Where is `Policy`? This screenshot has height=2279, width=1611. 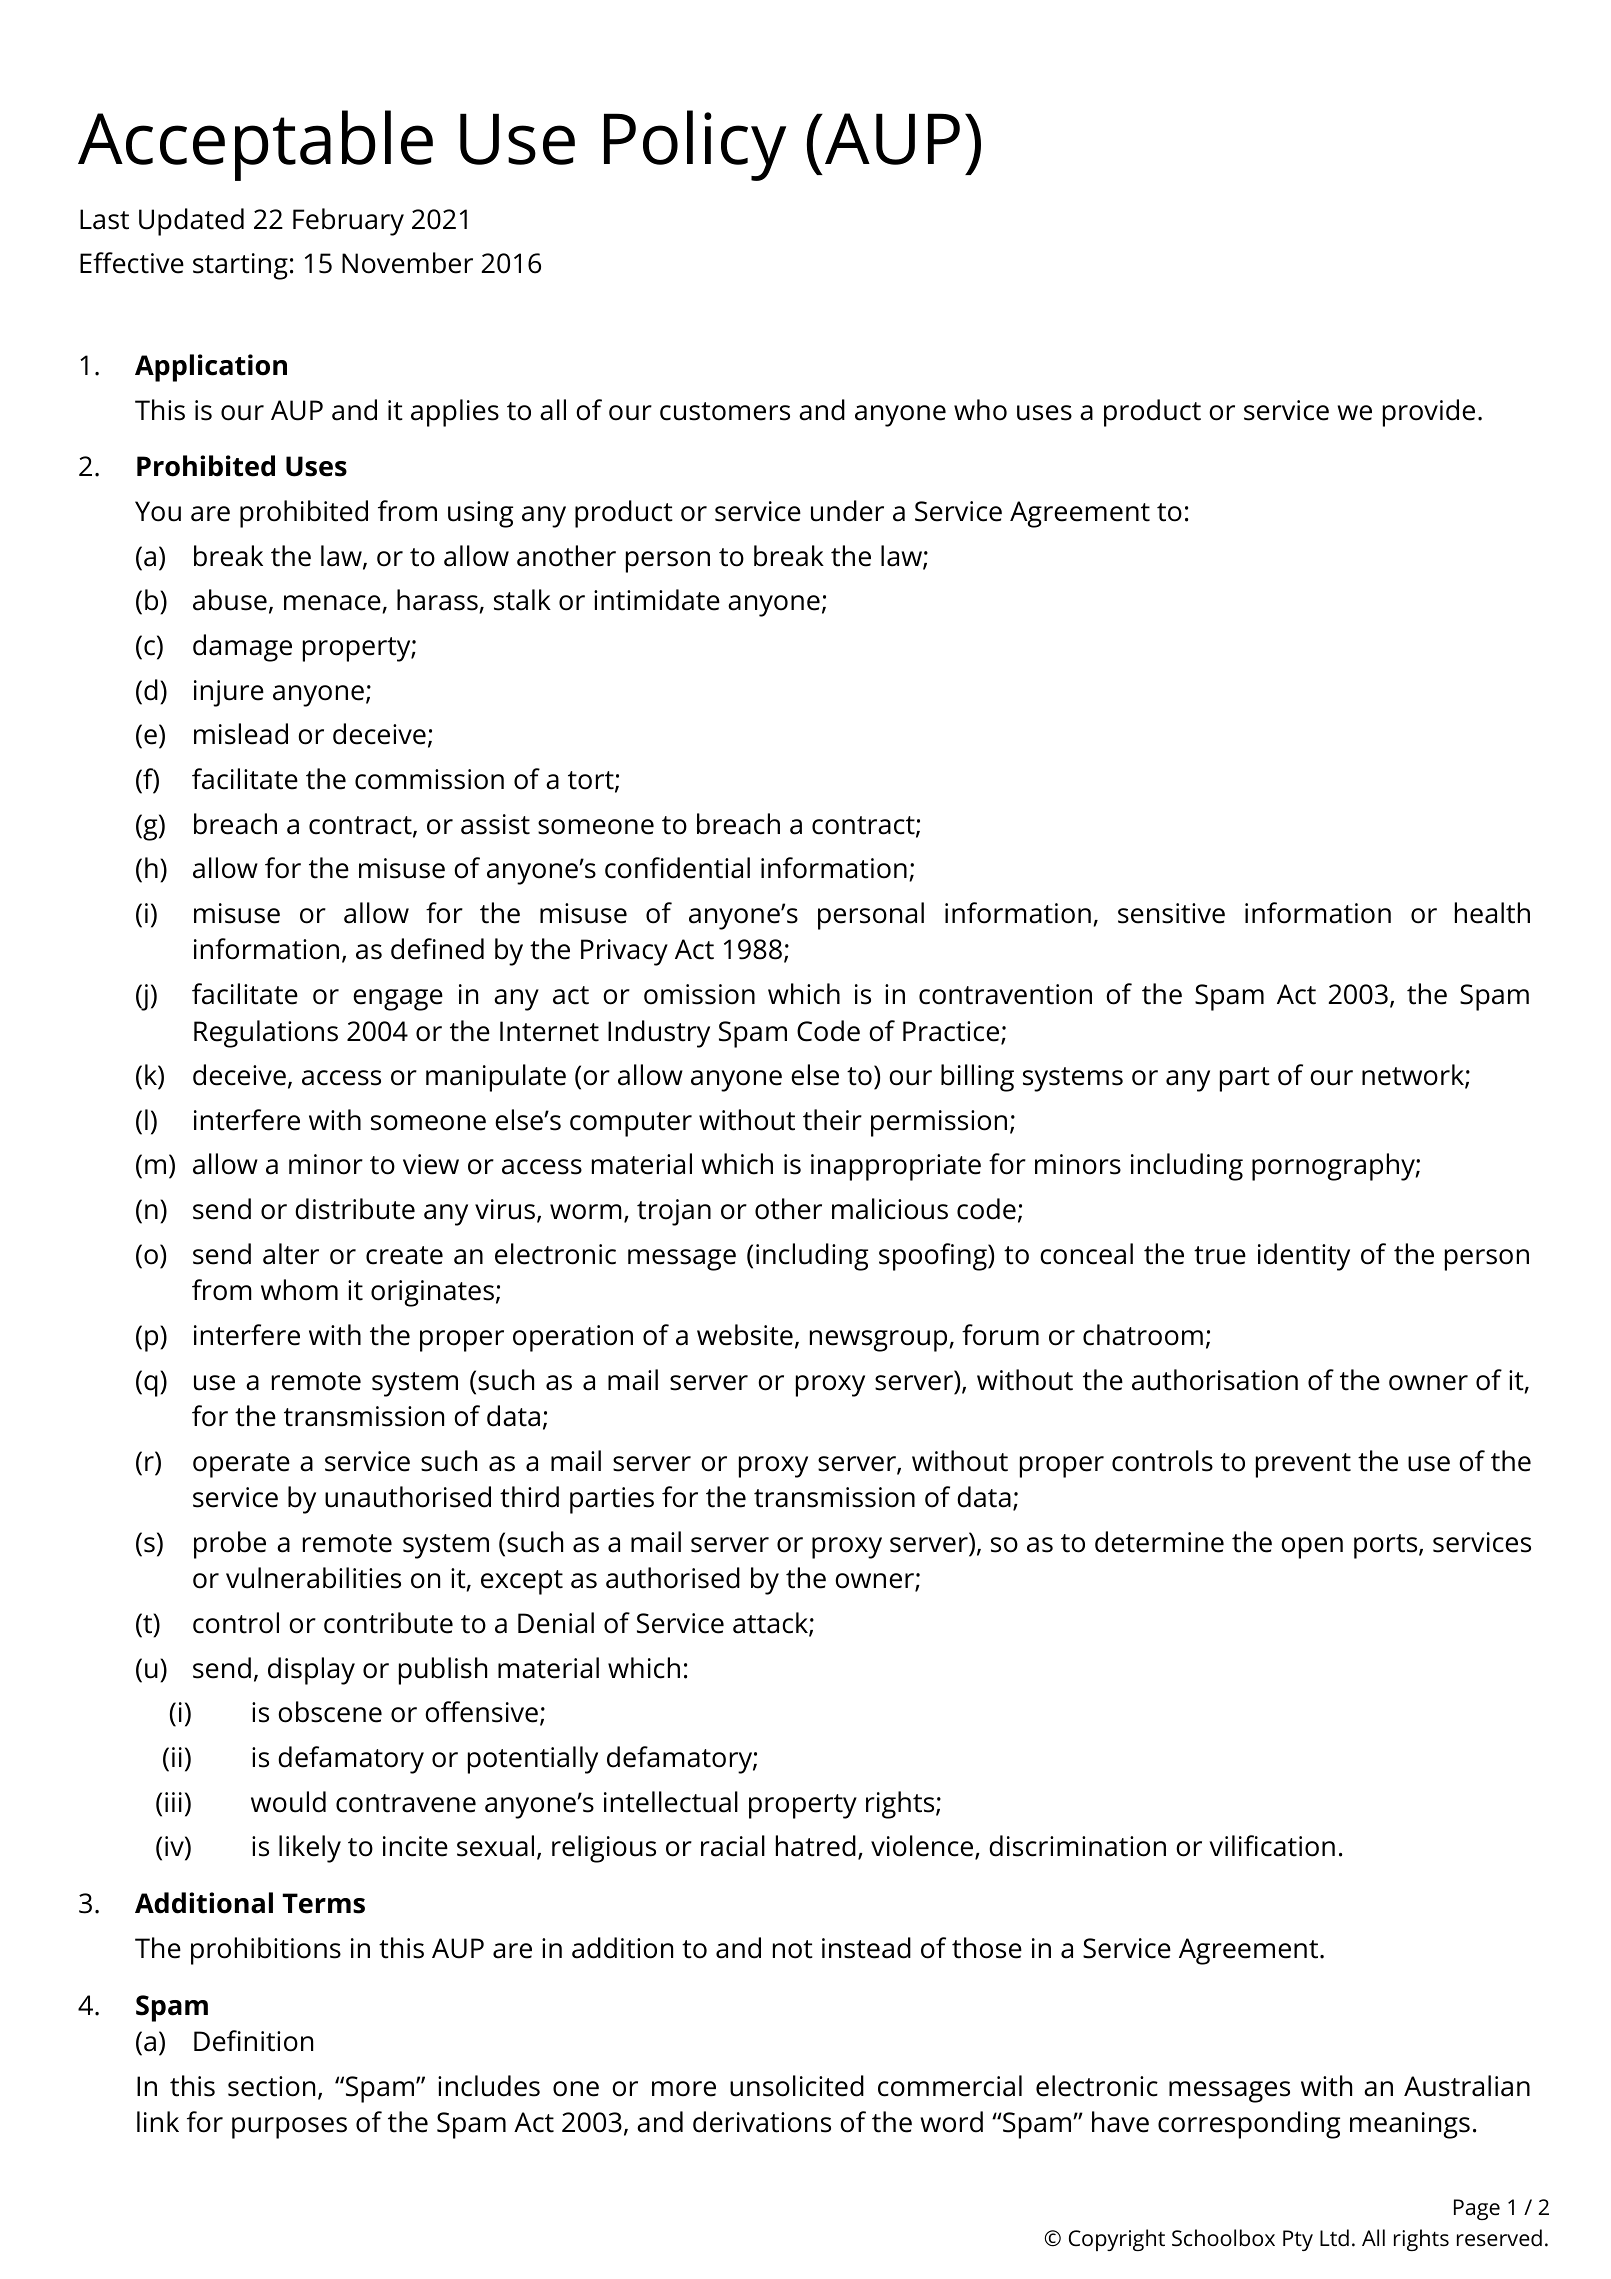
Policy is located at coordinates (695, 145).
